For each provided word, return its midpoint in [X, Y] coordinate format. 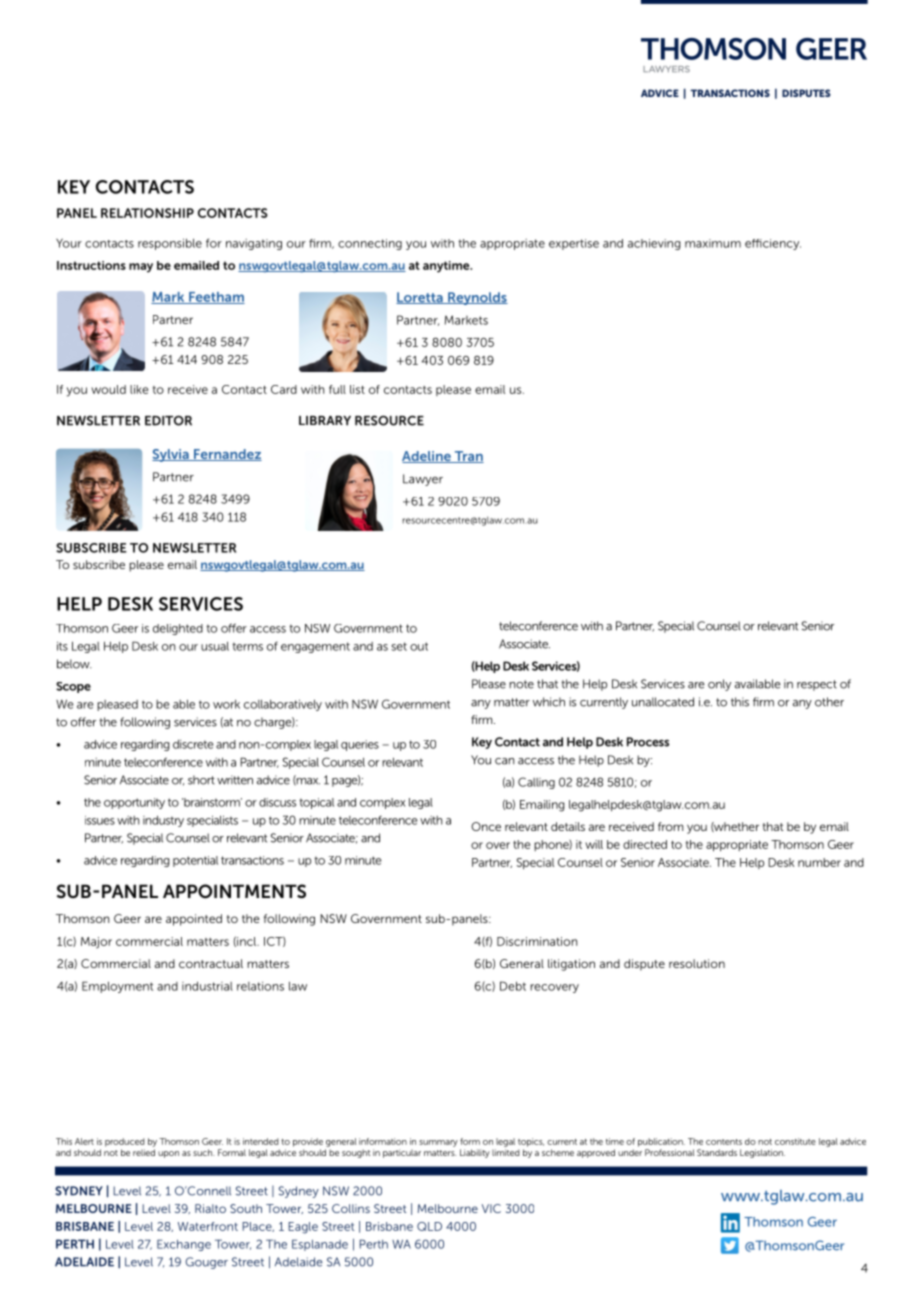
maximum [713, 243]
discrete [193, 744]
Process [648, 742]
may [141, 268]
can [504, 761]
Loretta [420, 298]
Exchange [184, 1245]
